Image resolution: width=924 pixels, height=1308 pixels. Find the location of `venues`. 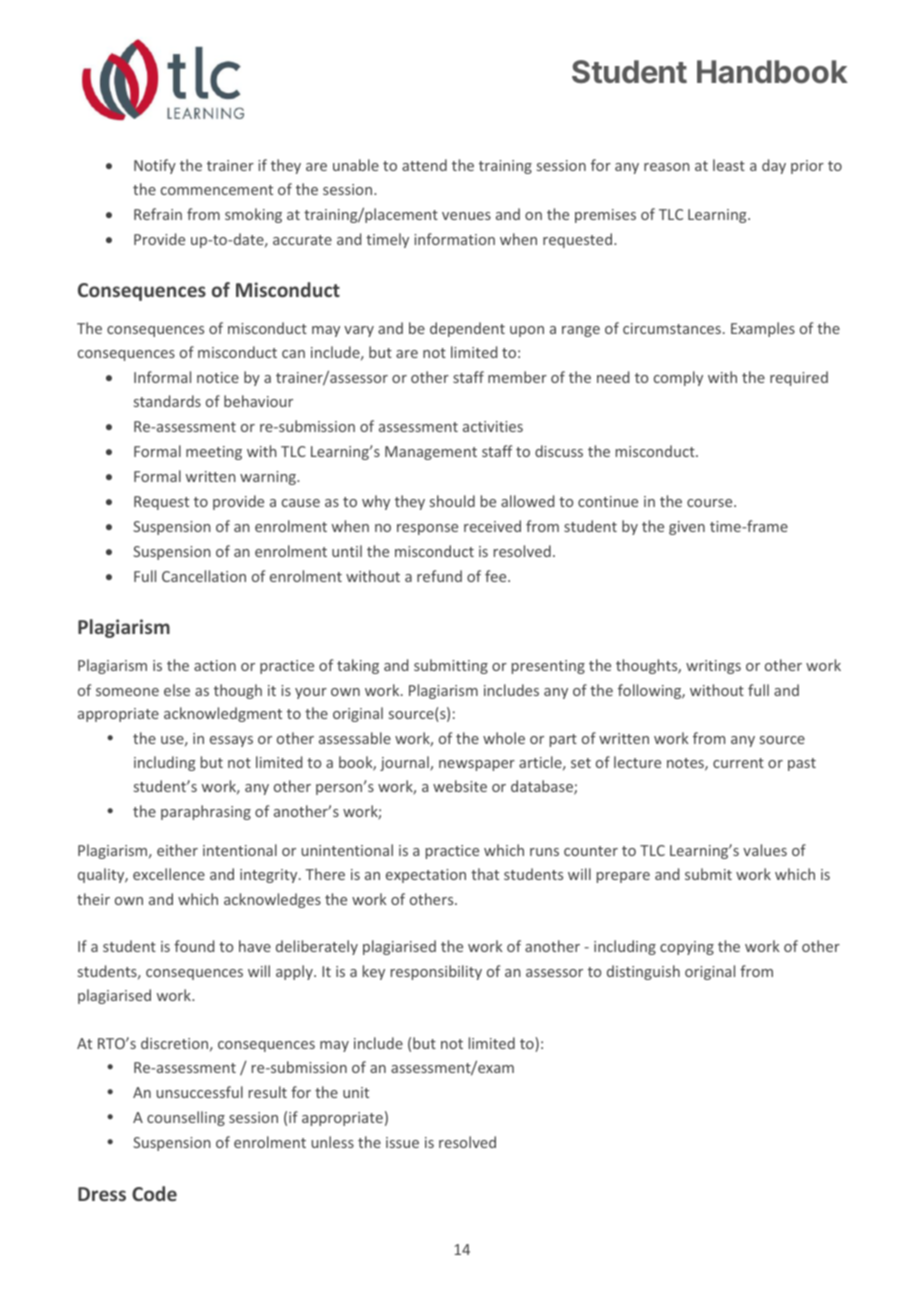

venues is located at coordinates (466, 216).
